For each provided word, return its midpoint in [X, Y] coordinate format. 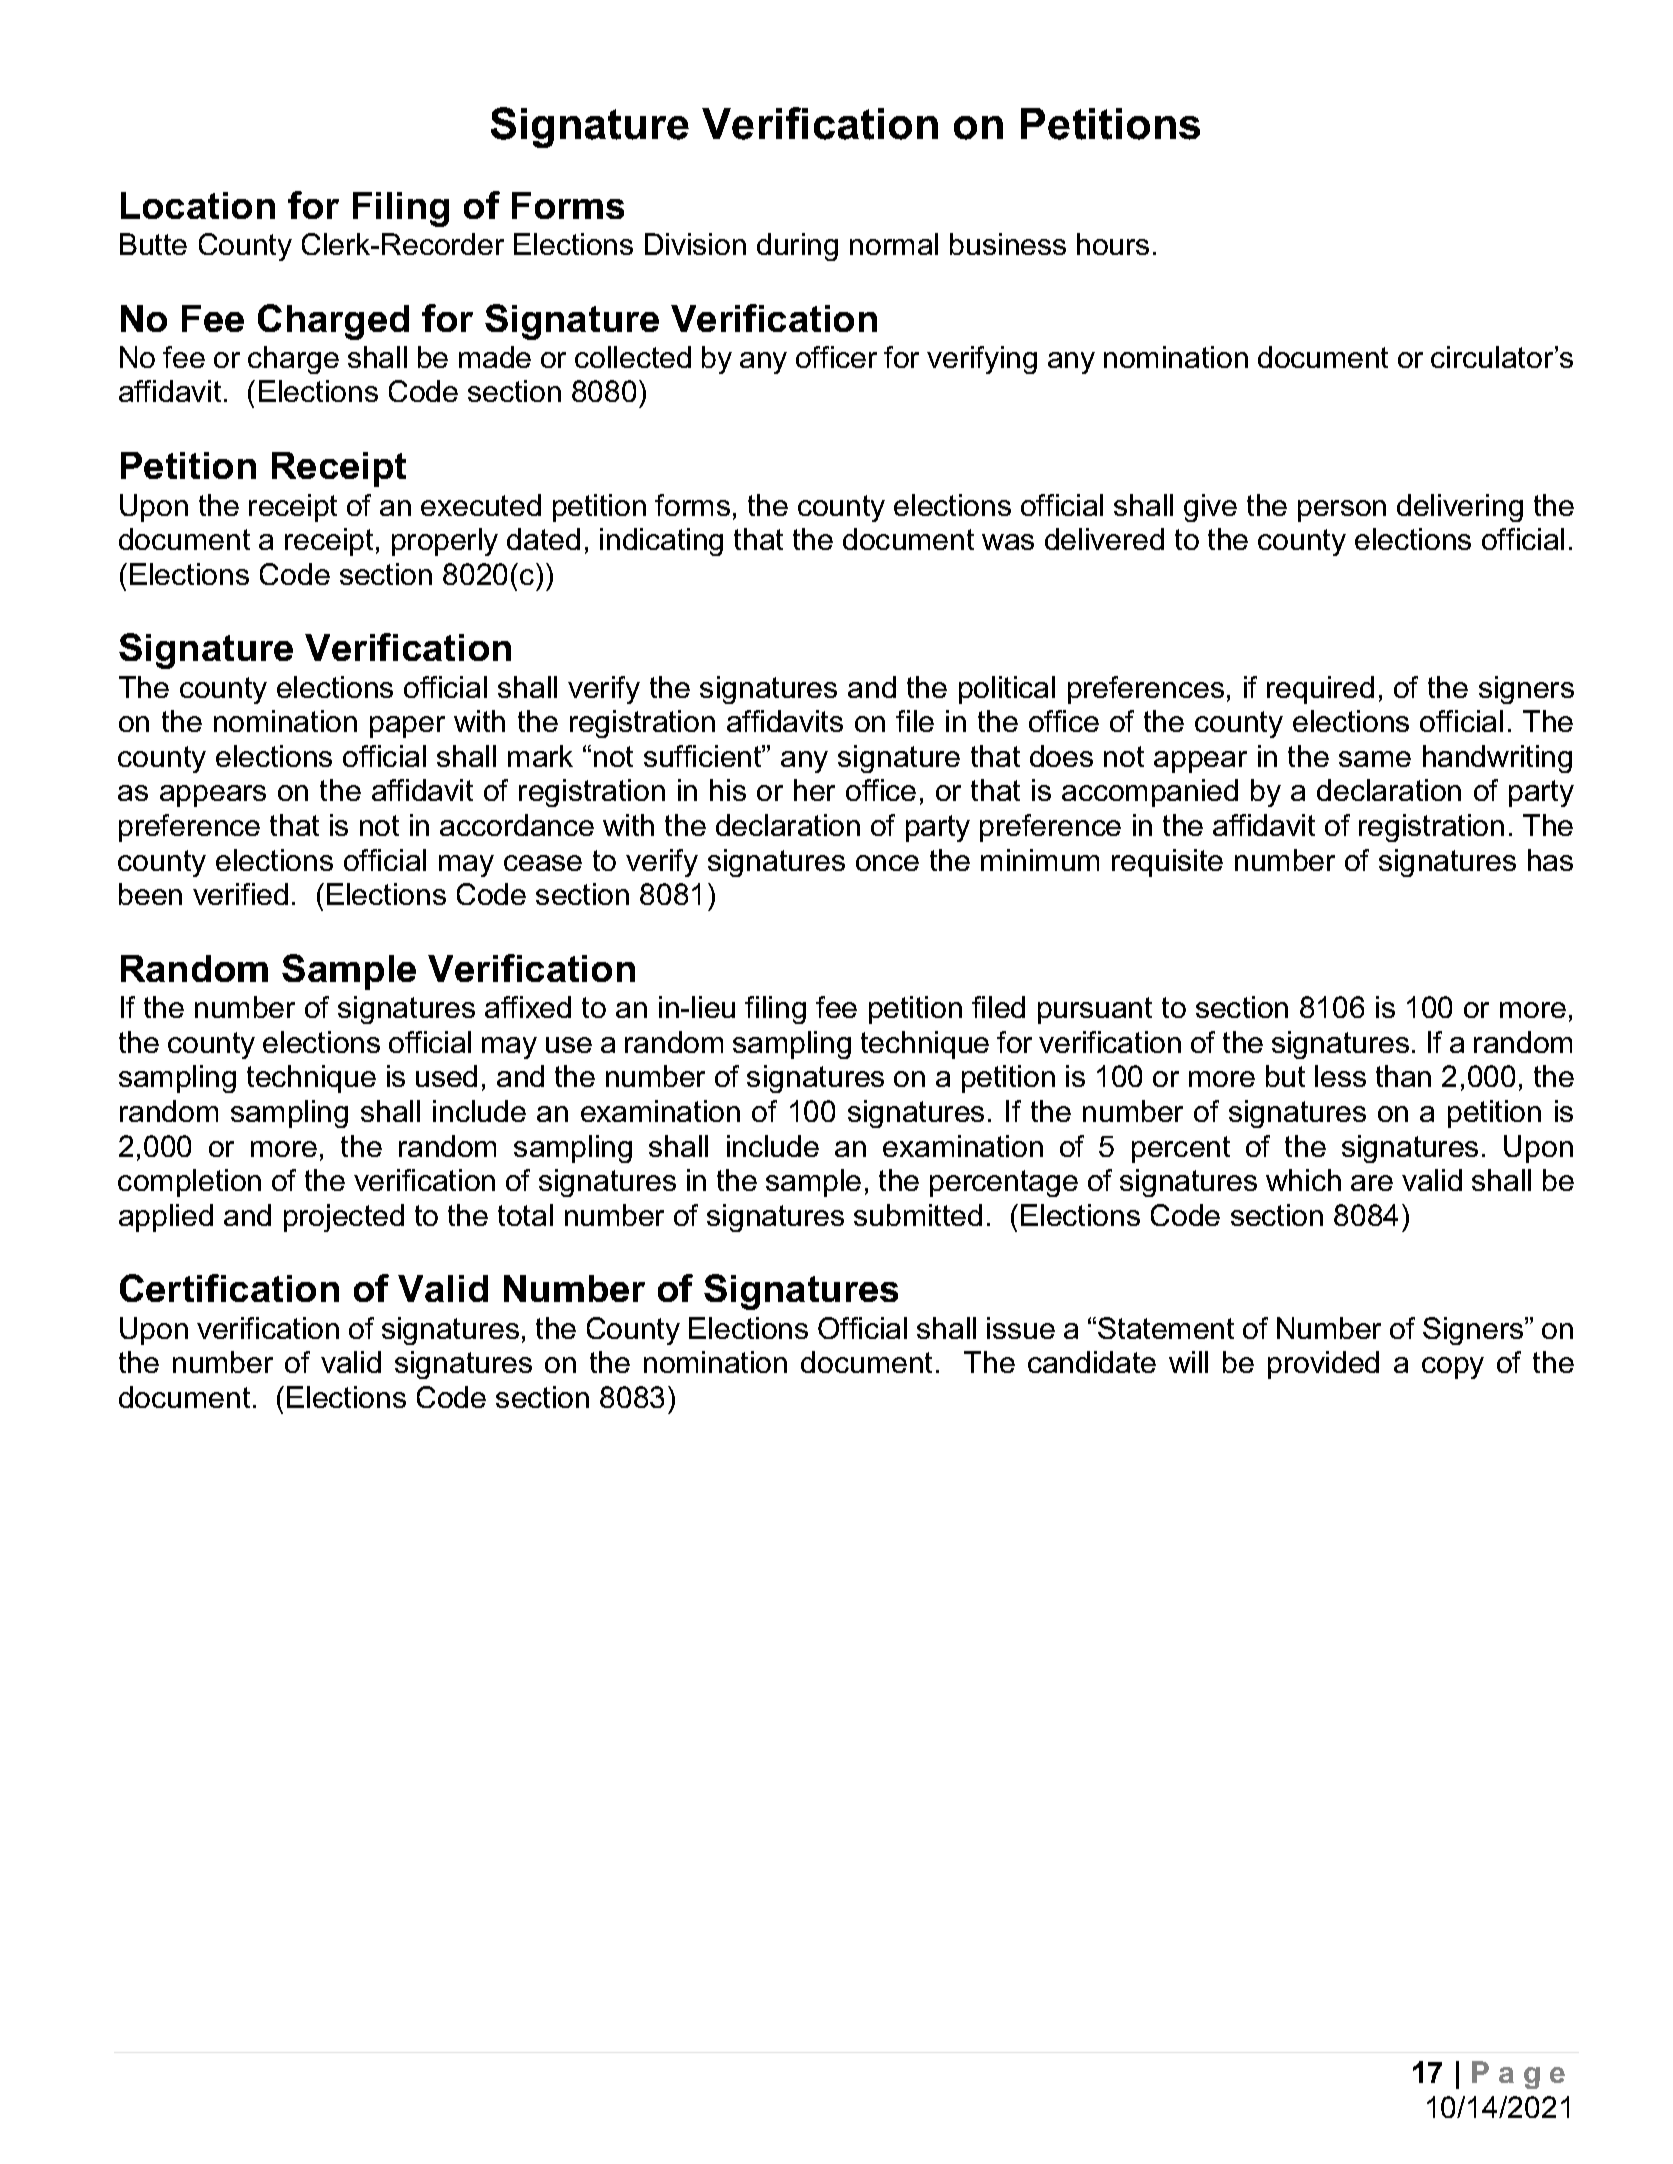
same [1375, 759]
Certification [229, 1288]
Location [198, 205]
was [1008, 542]
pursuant [1095, 1010]
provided [1323, 1365]
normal [894, 244]
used [446, 1076]
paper [407, 727]
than [1403, 1076]
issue [1021, 1328]
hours [1113, 244]
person [1342, 511]
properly [445, 542]
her [814, 790]
